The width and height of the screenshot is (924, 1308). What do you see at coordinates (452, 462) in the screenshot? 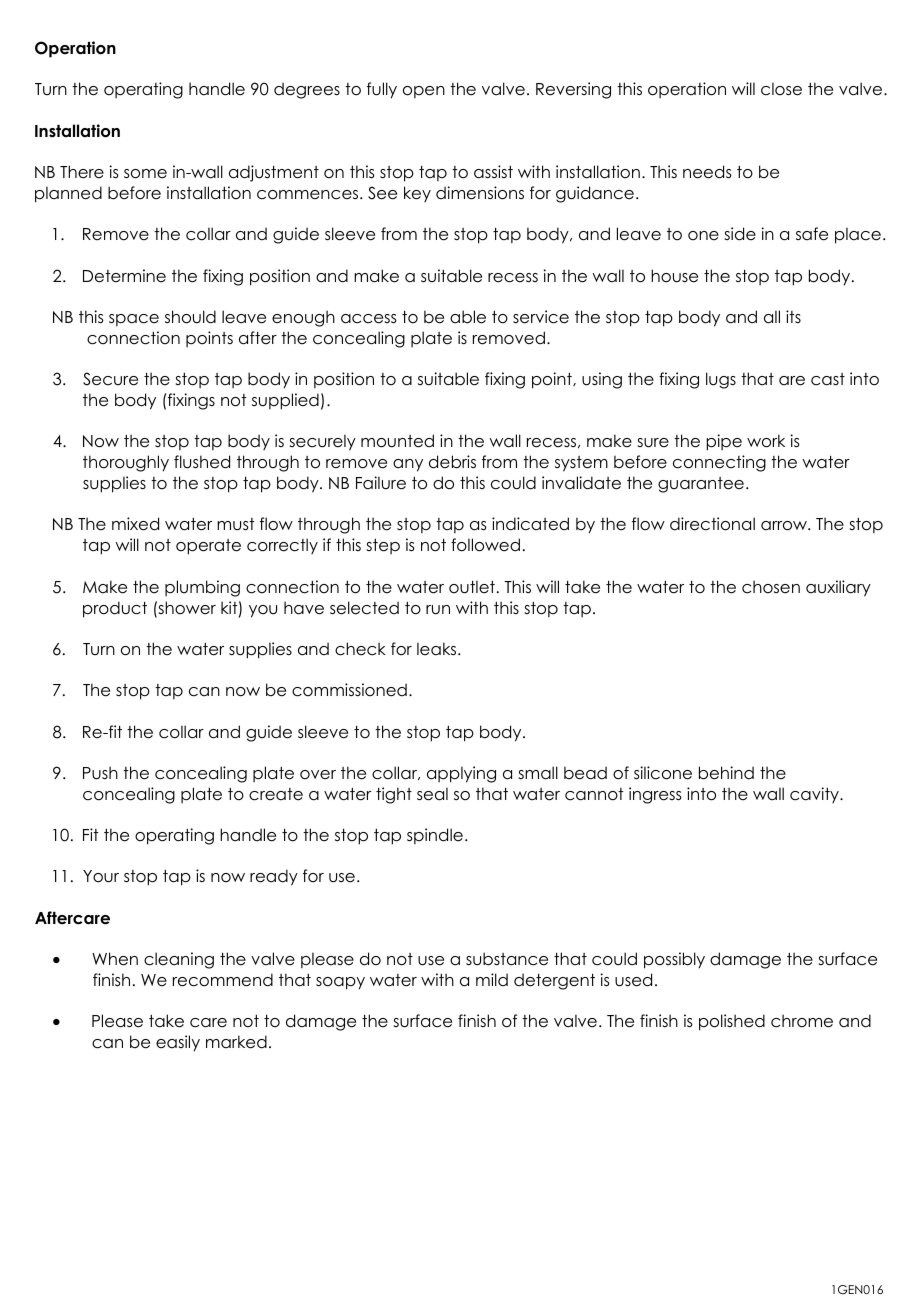
I see `debris` at bounding box center [452, 462].
